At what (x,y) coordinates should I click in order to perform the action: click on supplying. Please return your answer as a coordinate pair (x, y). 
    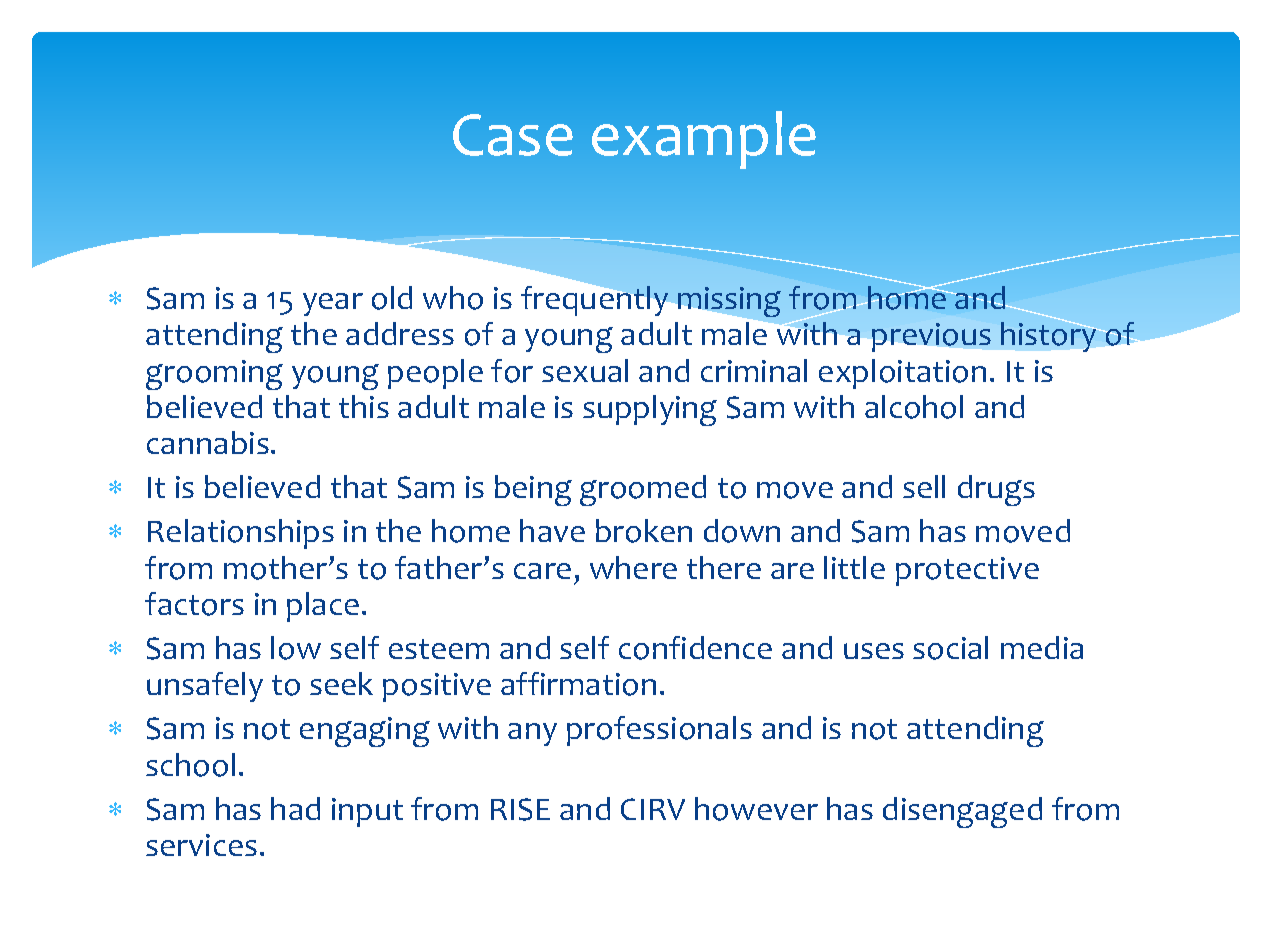
    Looking at the image, I should click on (650, 410).
